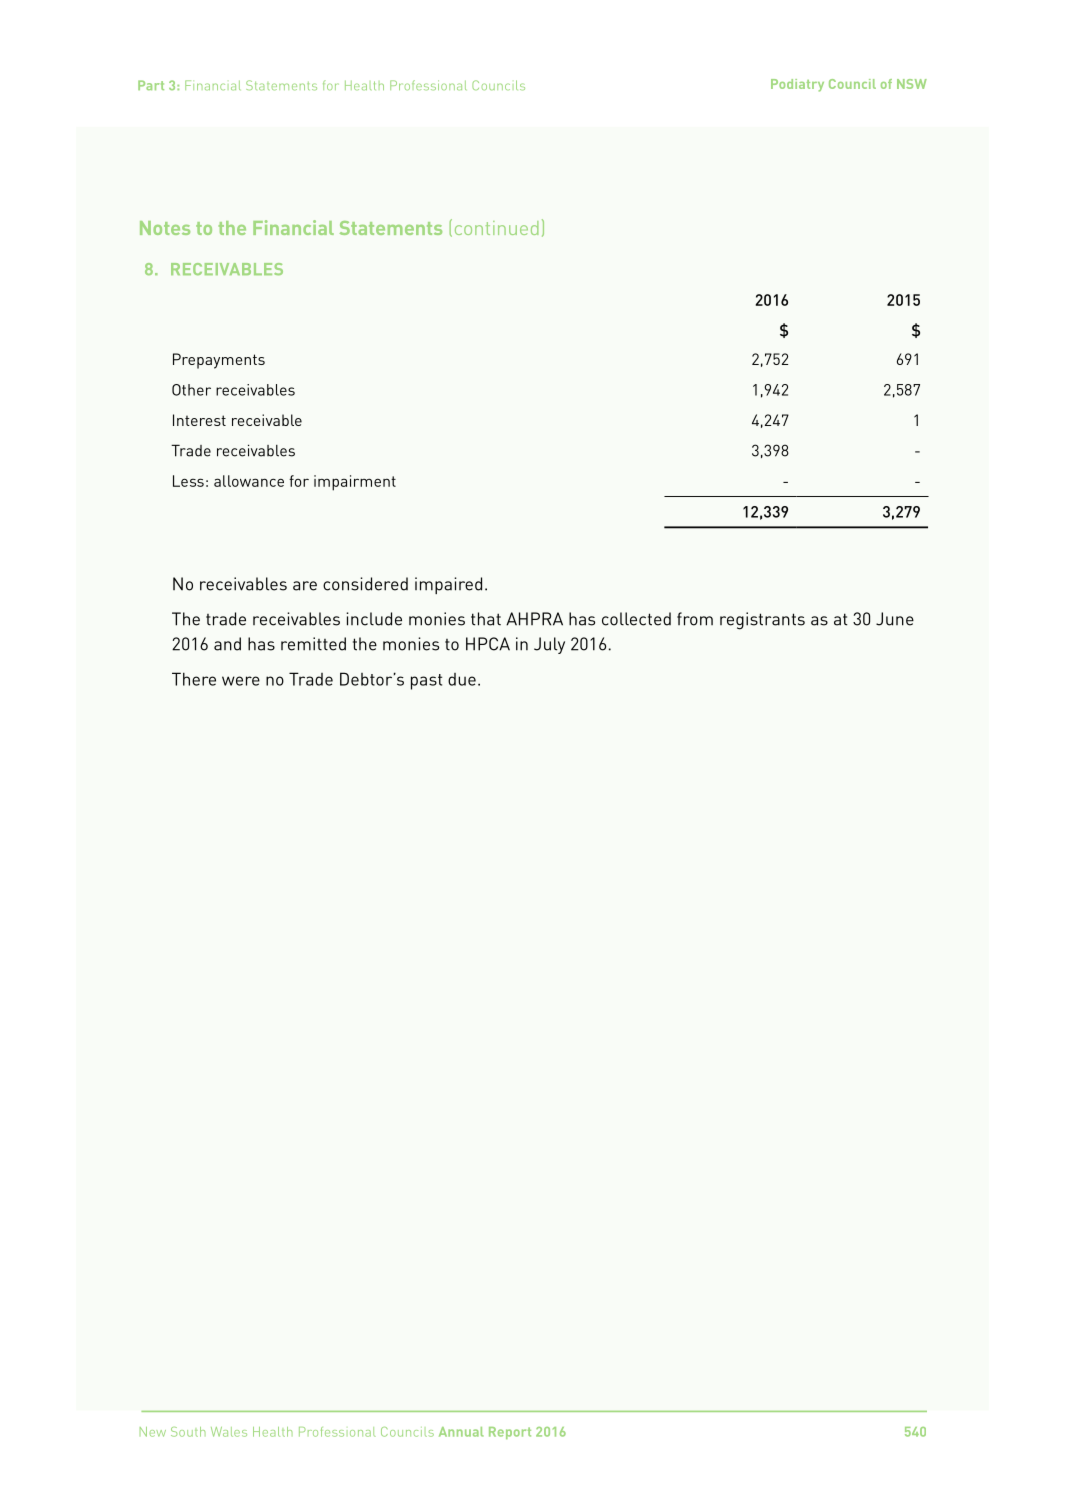  I want to click on from, so click(695, 619).
